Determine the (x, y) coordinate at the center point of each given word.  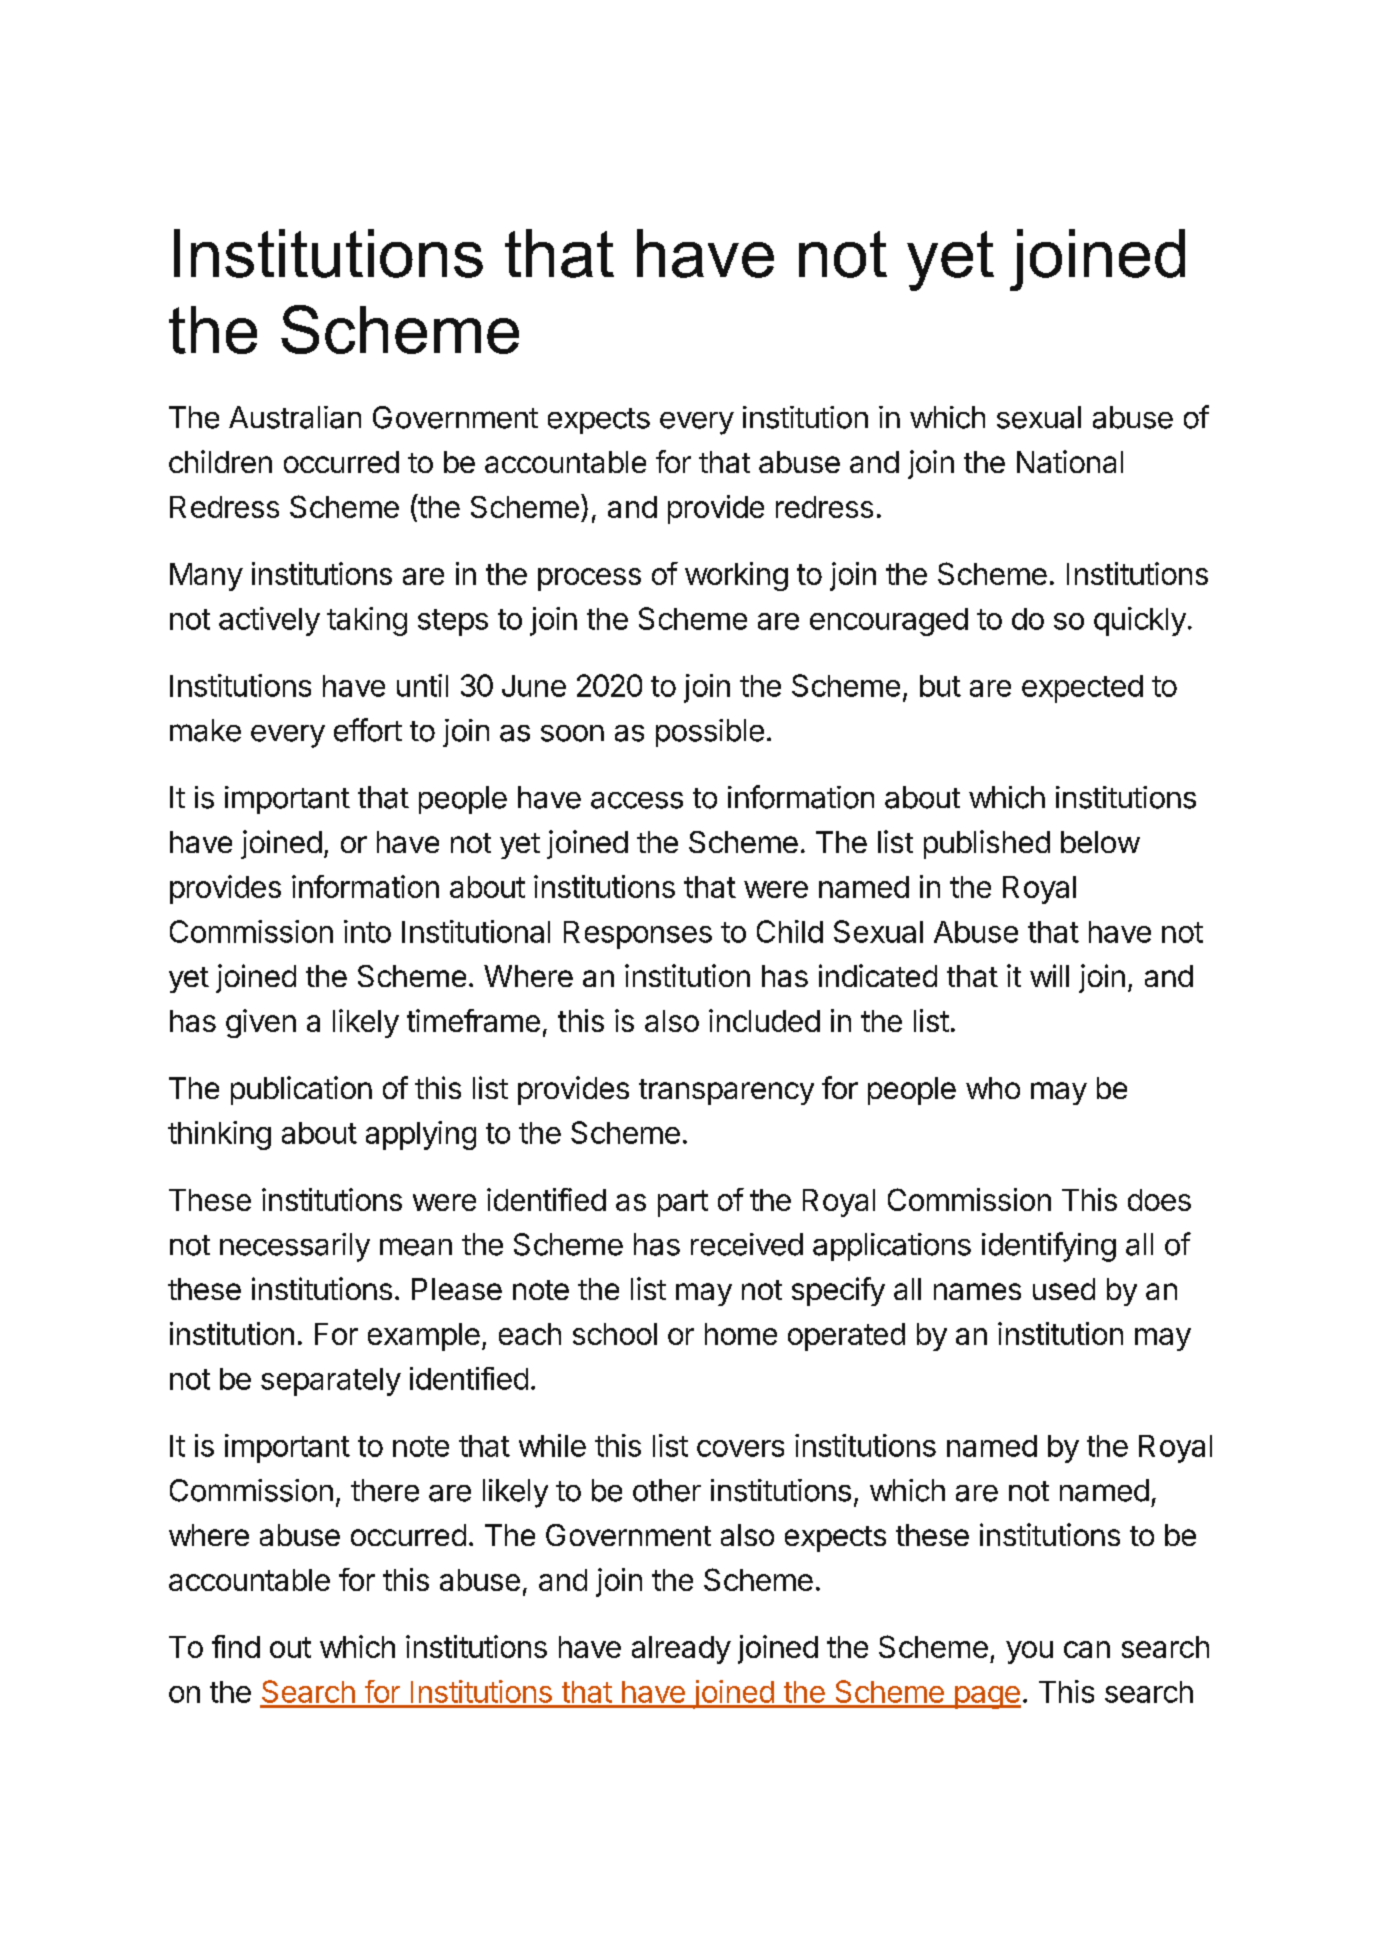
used (1064, 1289)
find (236, 1646)
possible (710, 733)
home (741, 1334)
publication (301, 1090)
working (736, 576)
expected (1082, 689)
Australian (295, 417)
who (993, 1088)
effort (368, 730)
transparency (726, 1092)
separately (331, 1382)
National (1070, 461)
